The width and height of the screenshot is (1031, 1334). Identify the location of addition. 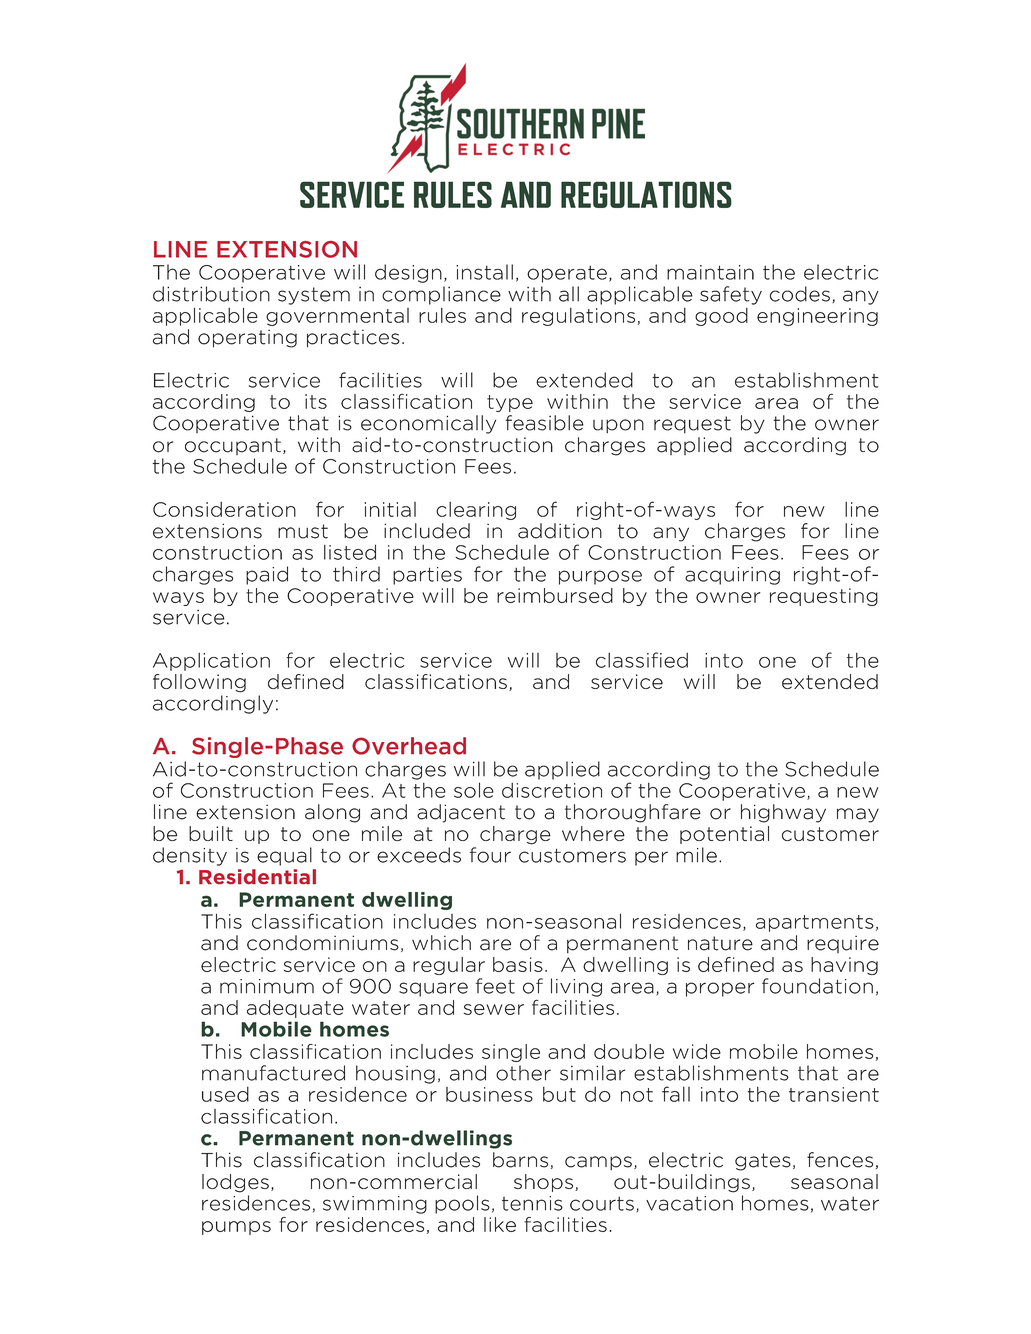
(560, 531).
